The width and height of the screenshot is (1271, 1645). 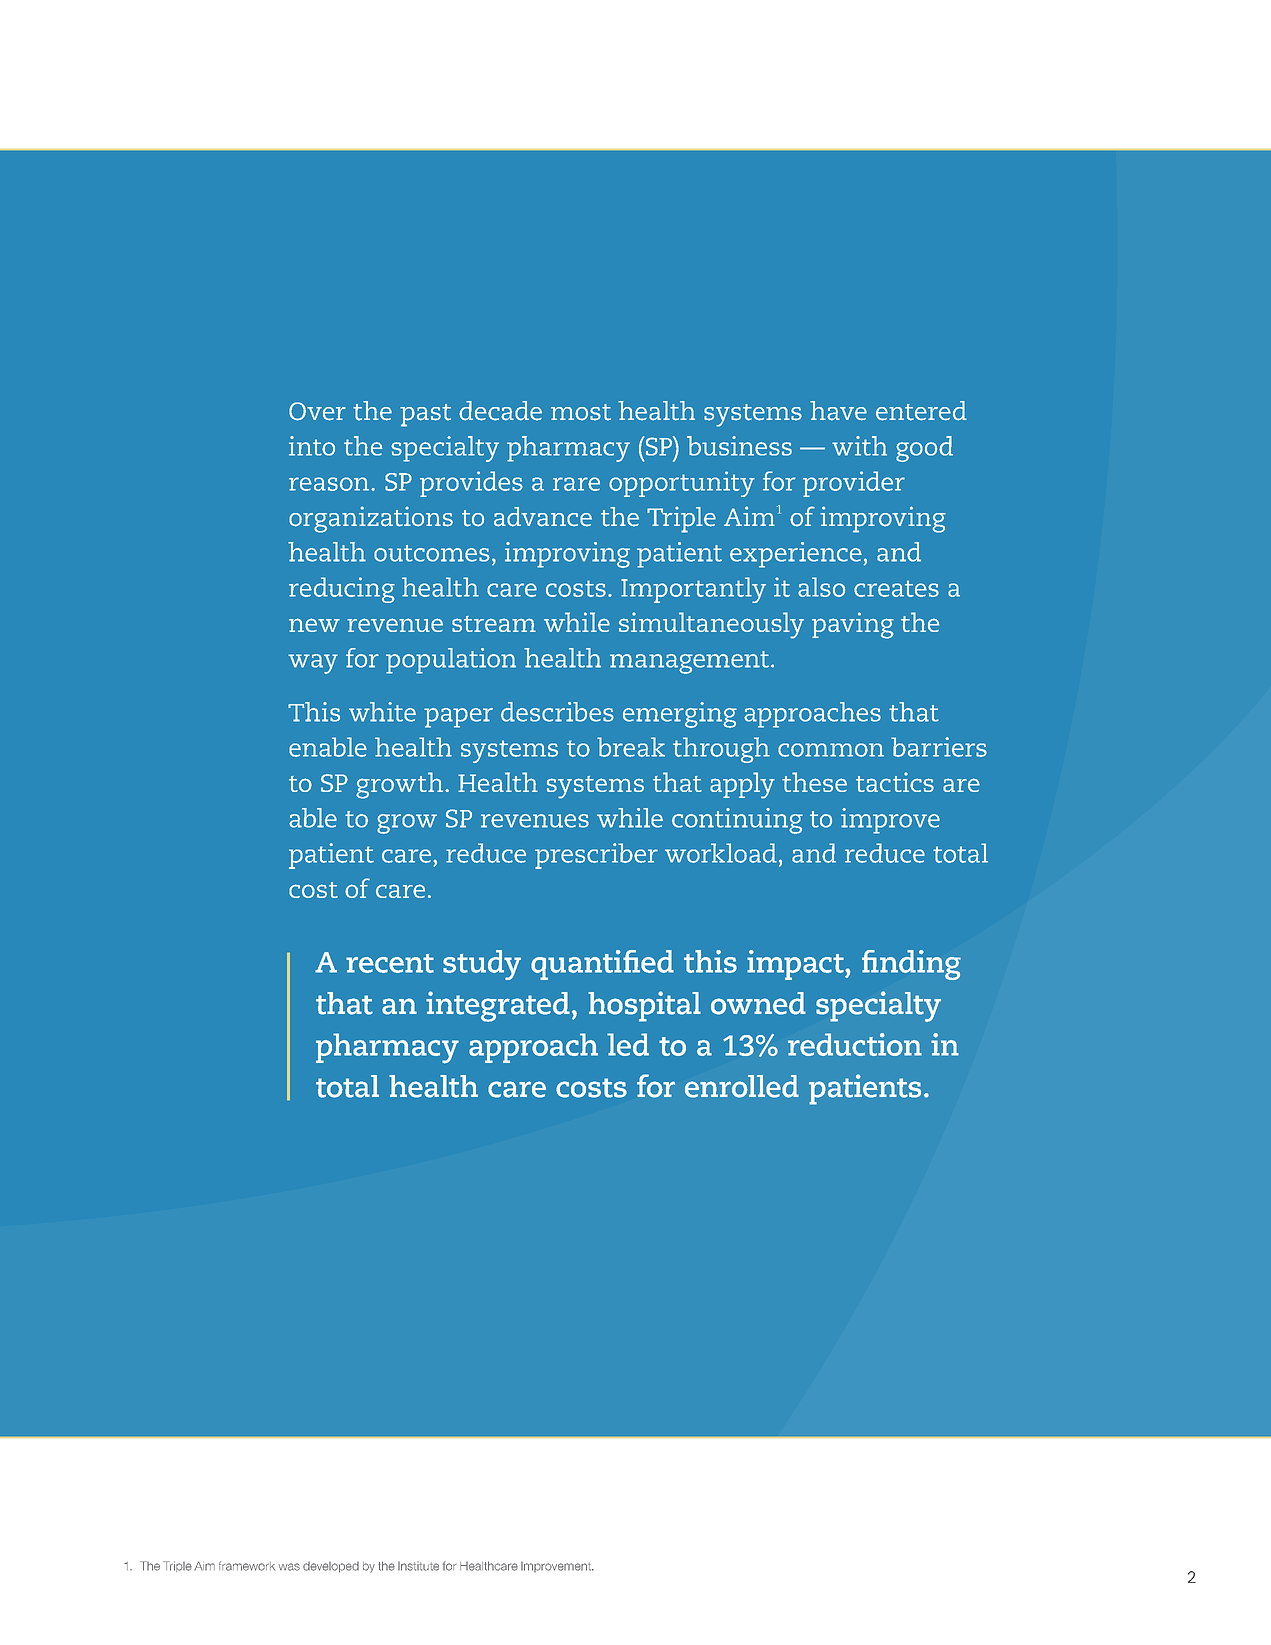 I want to click on reduction, so click(x=855, y=1044).
